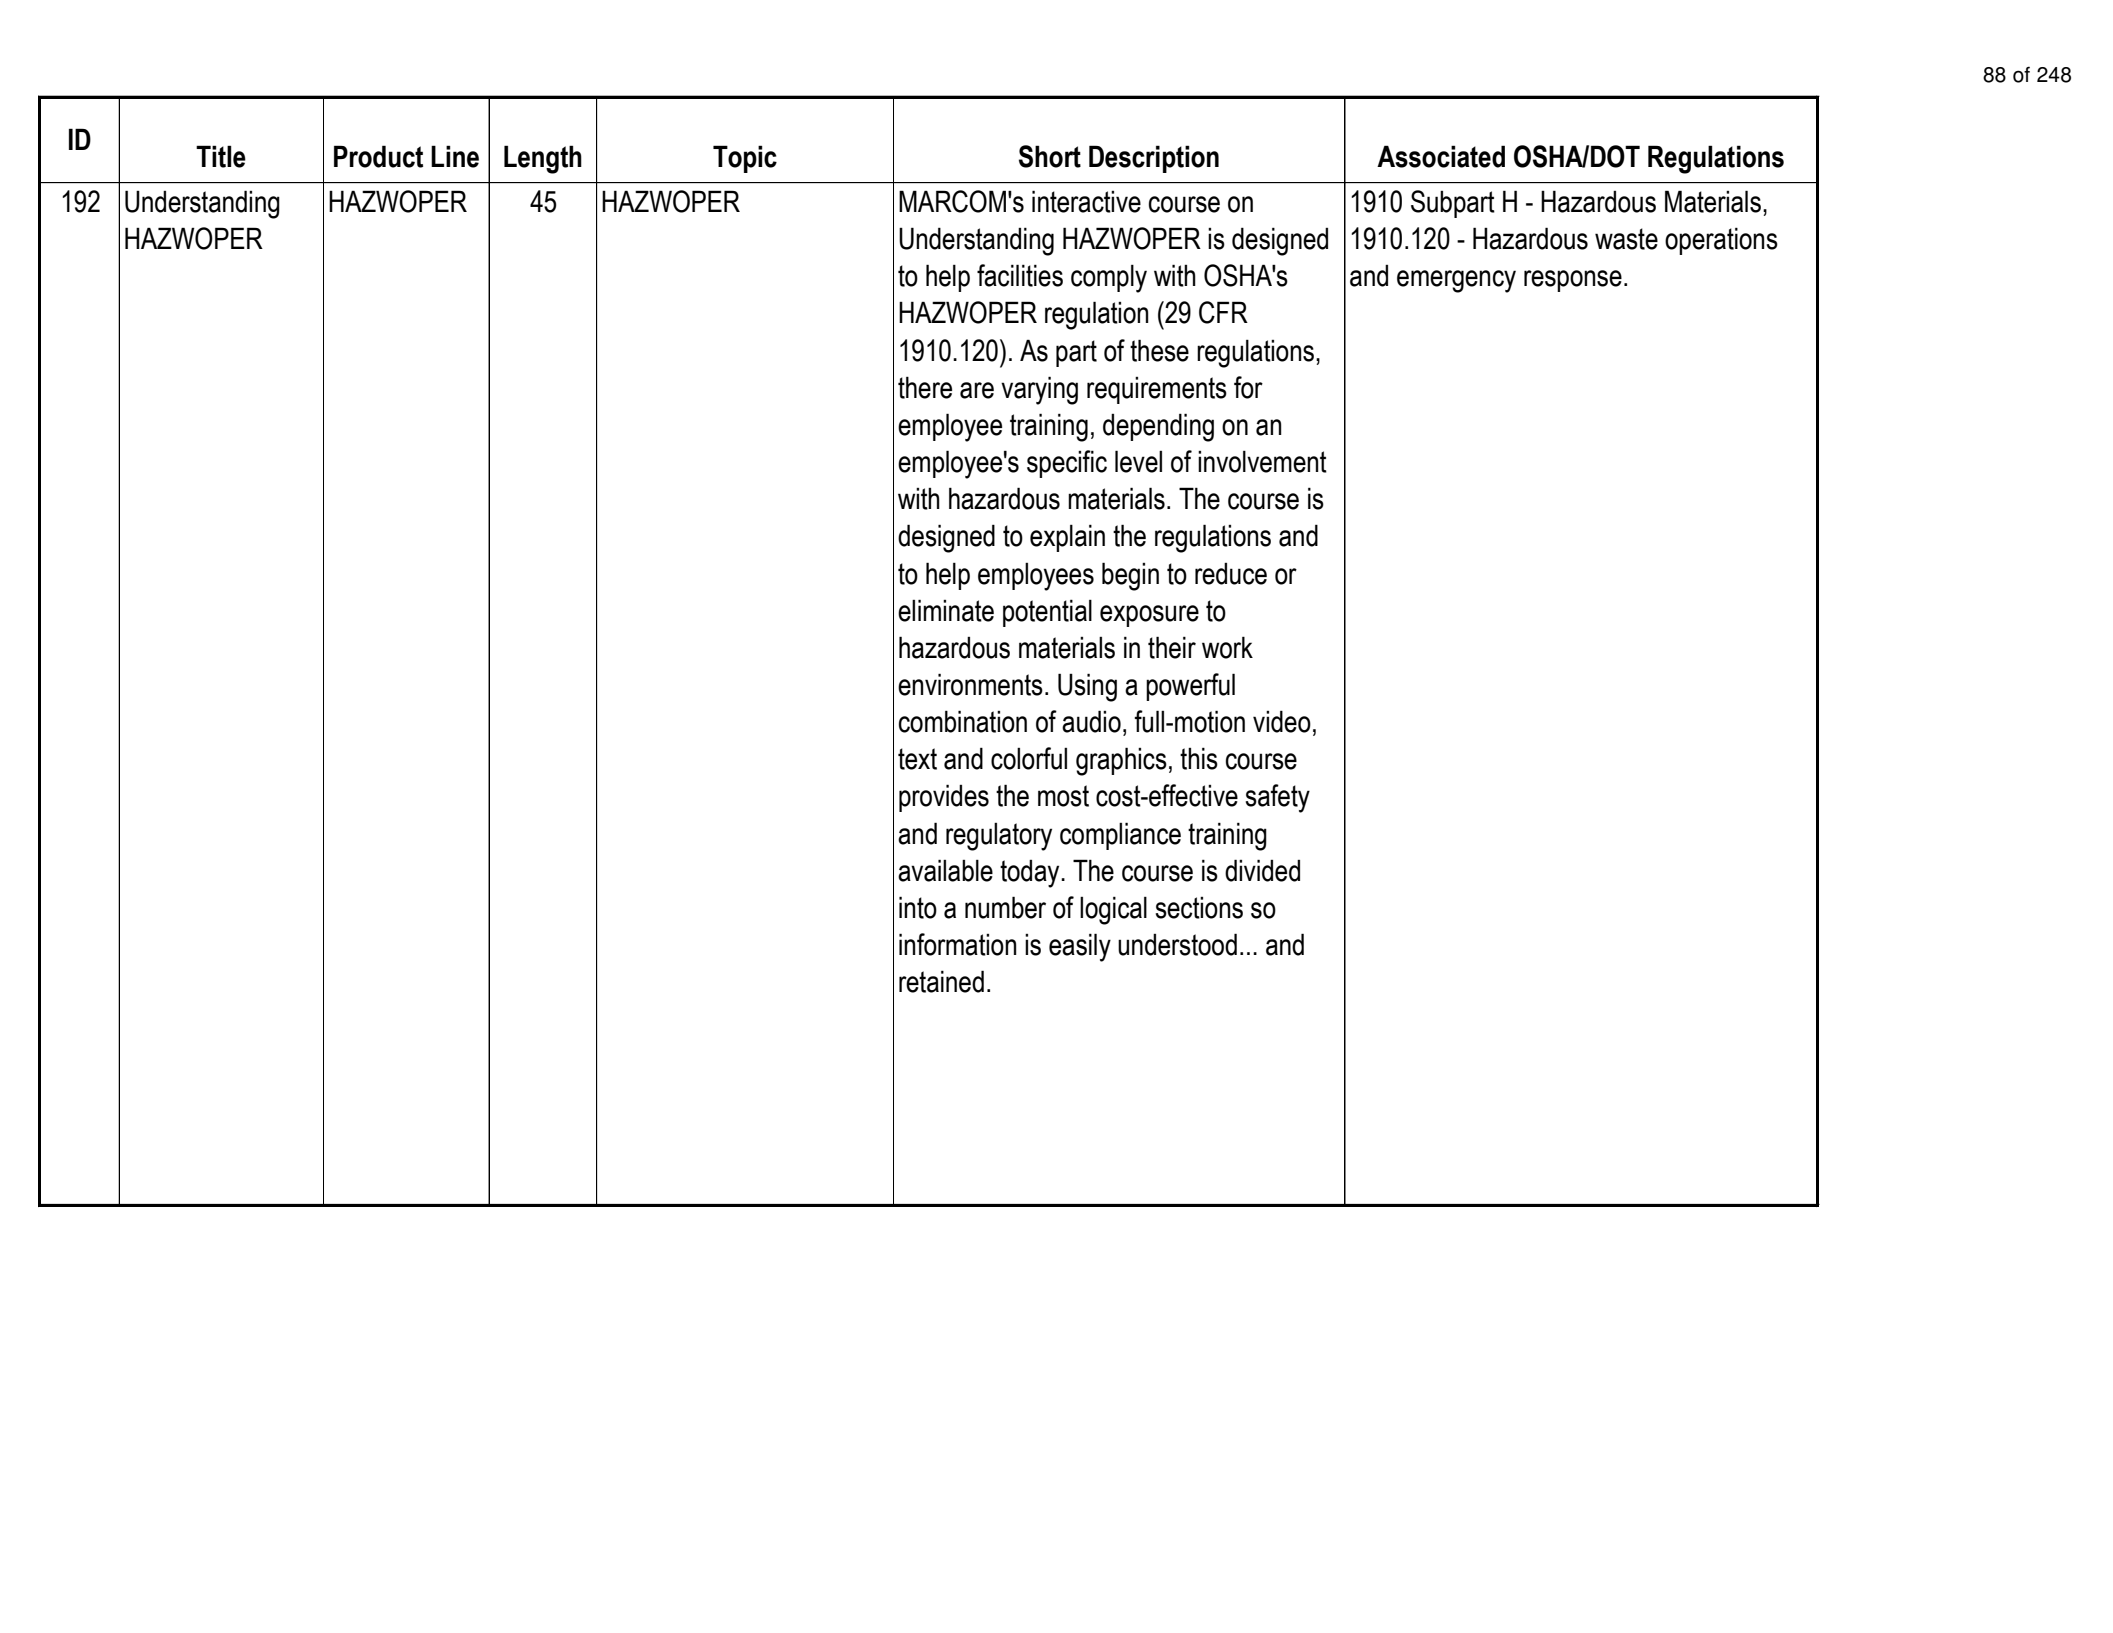 The image size is (2113, 1633). Describe the element at coordinates (1050, 156) in the document. I see `Short` at that location.
